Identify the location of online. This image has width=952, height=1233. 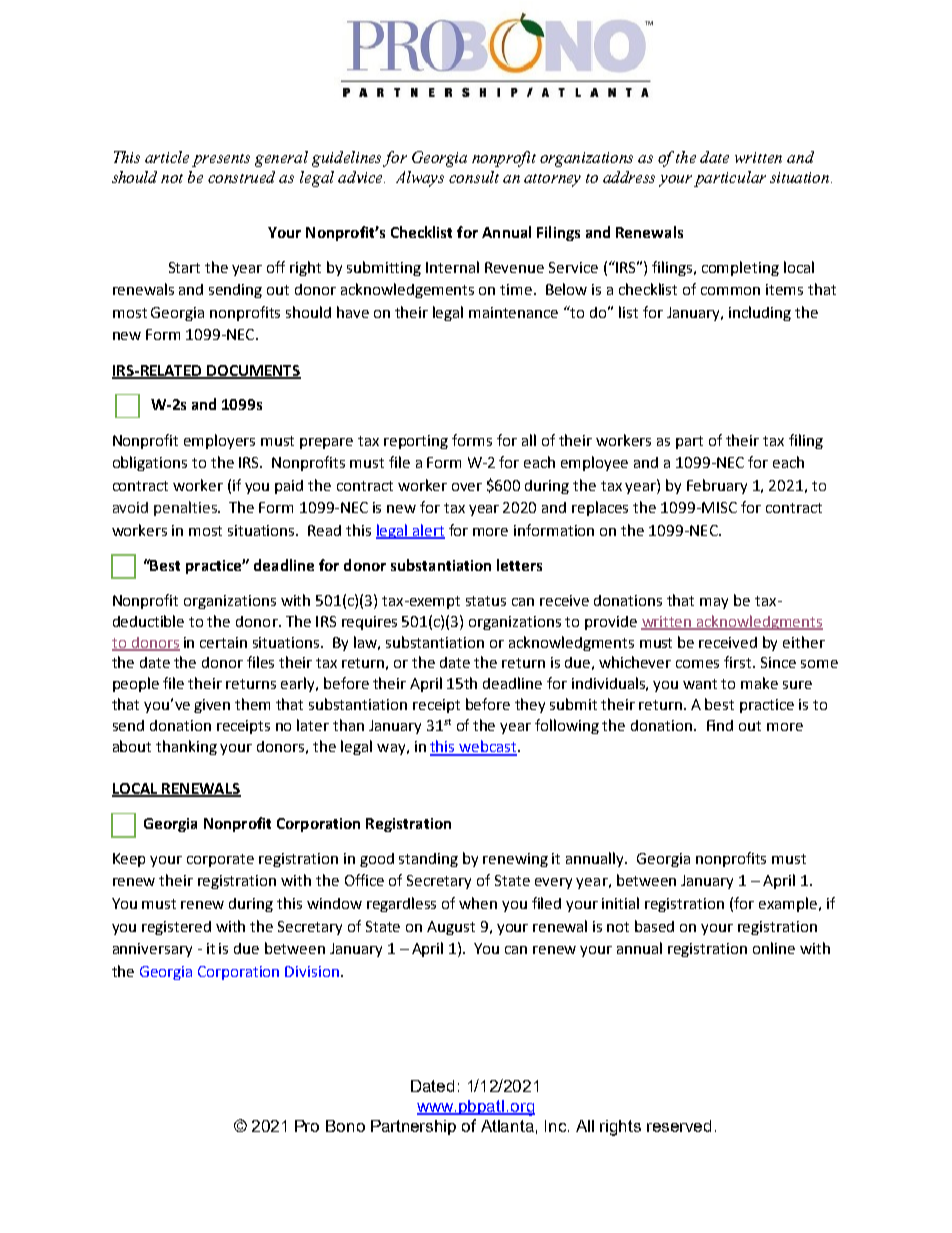
(774, 948).
